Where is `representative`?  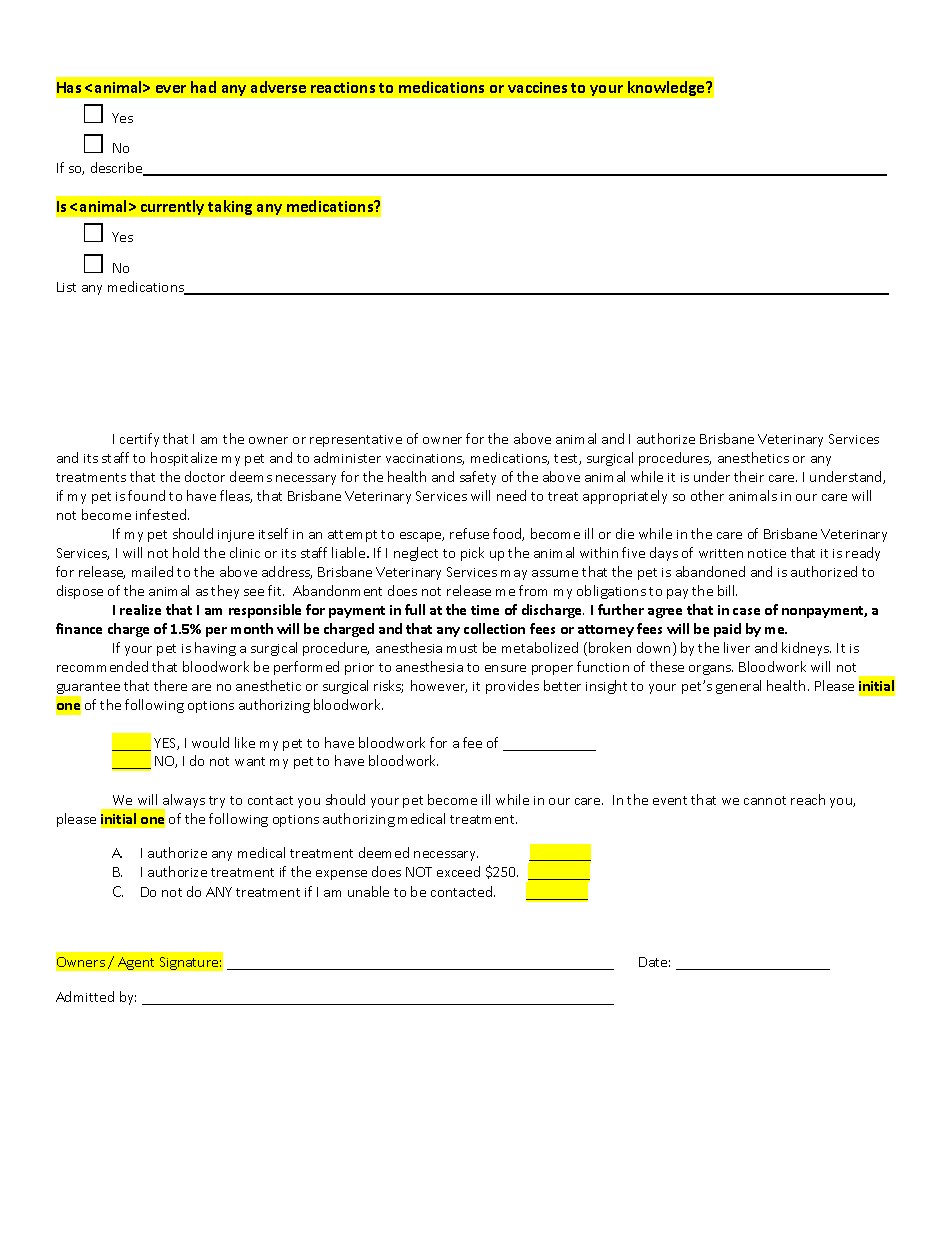
representative is located at coordinates (356, 441).
